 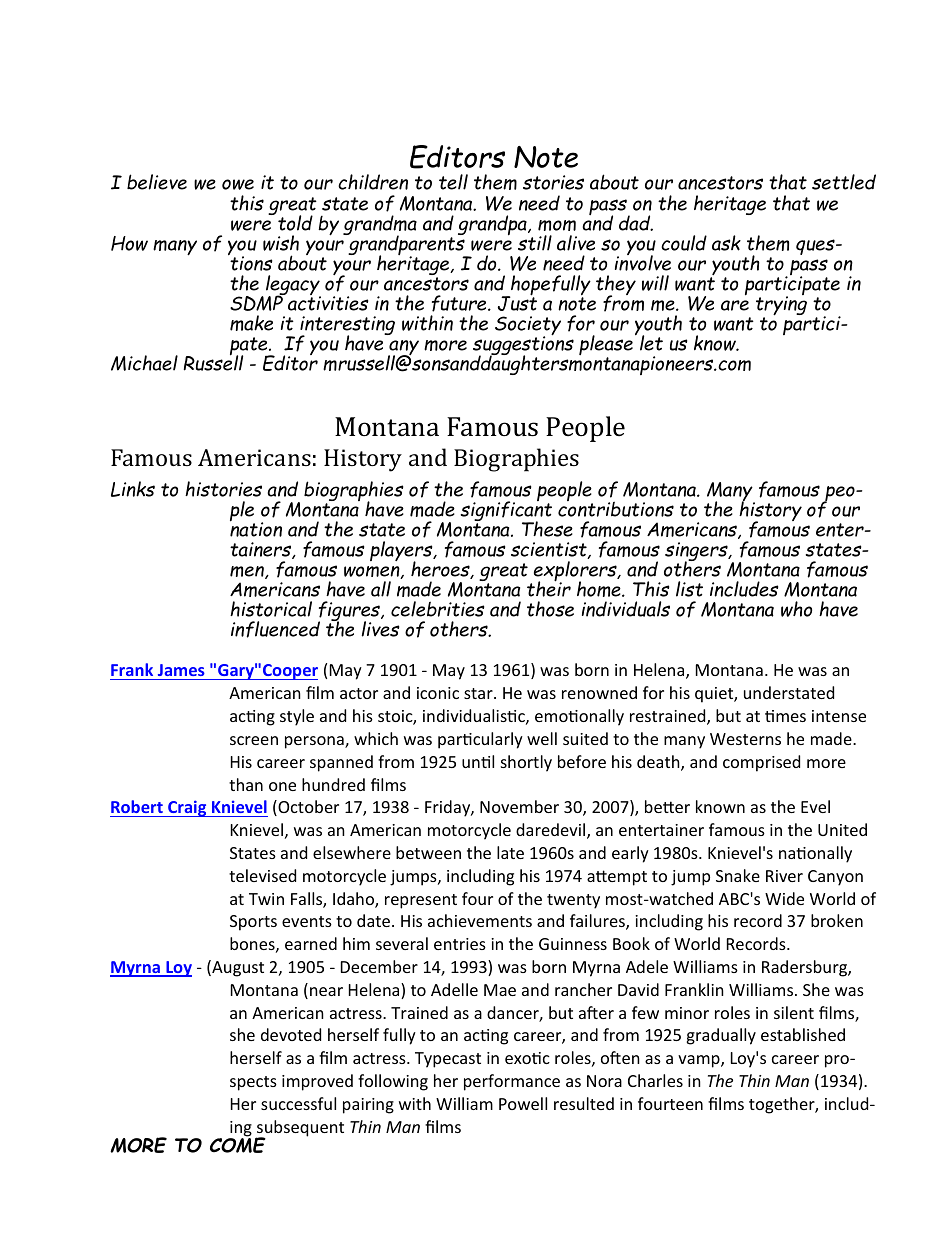 What do you see at coordinates (133, 489) in the document?
I see `Links` at bounding box center [133, 489].
